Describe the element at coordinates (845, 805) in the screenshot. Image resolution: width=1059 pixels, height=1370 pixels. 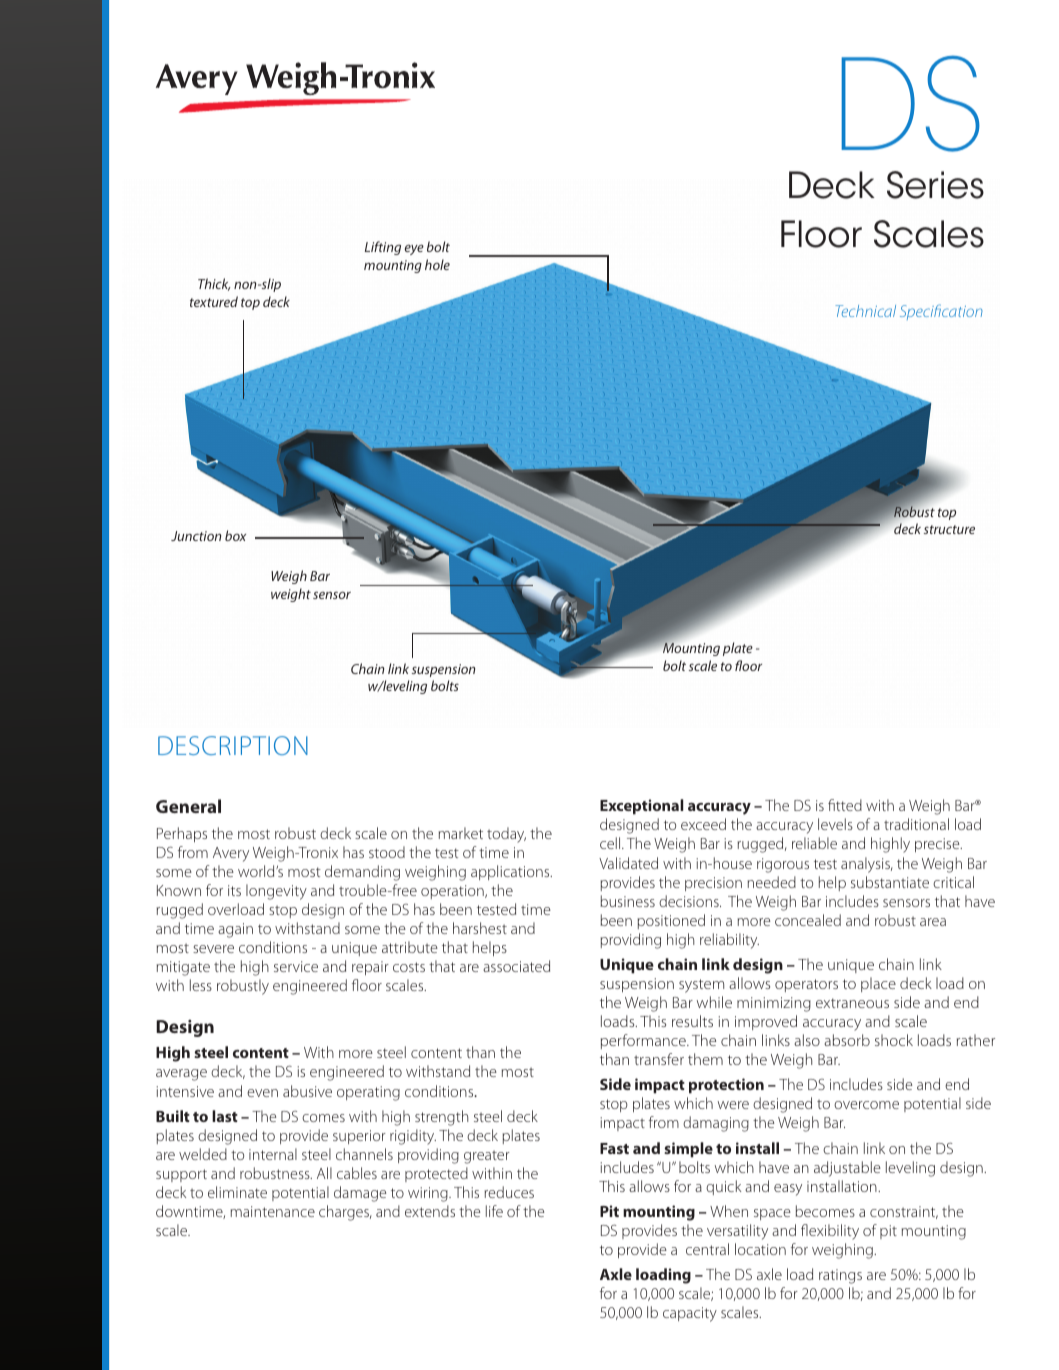
I see `fitted` at that location.
